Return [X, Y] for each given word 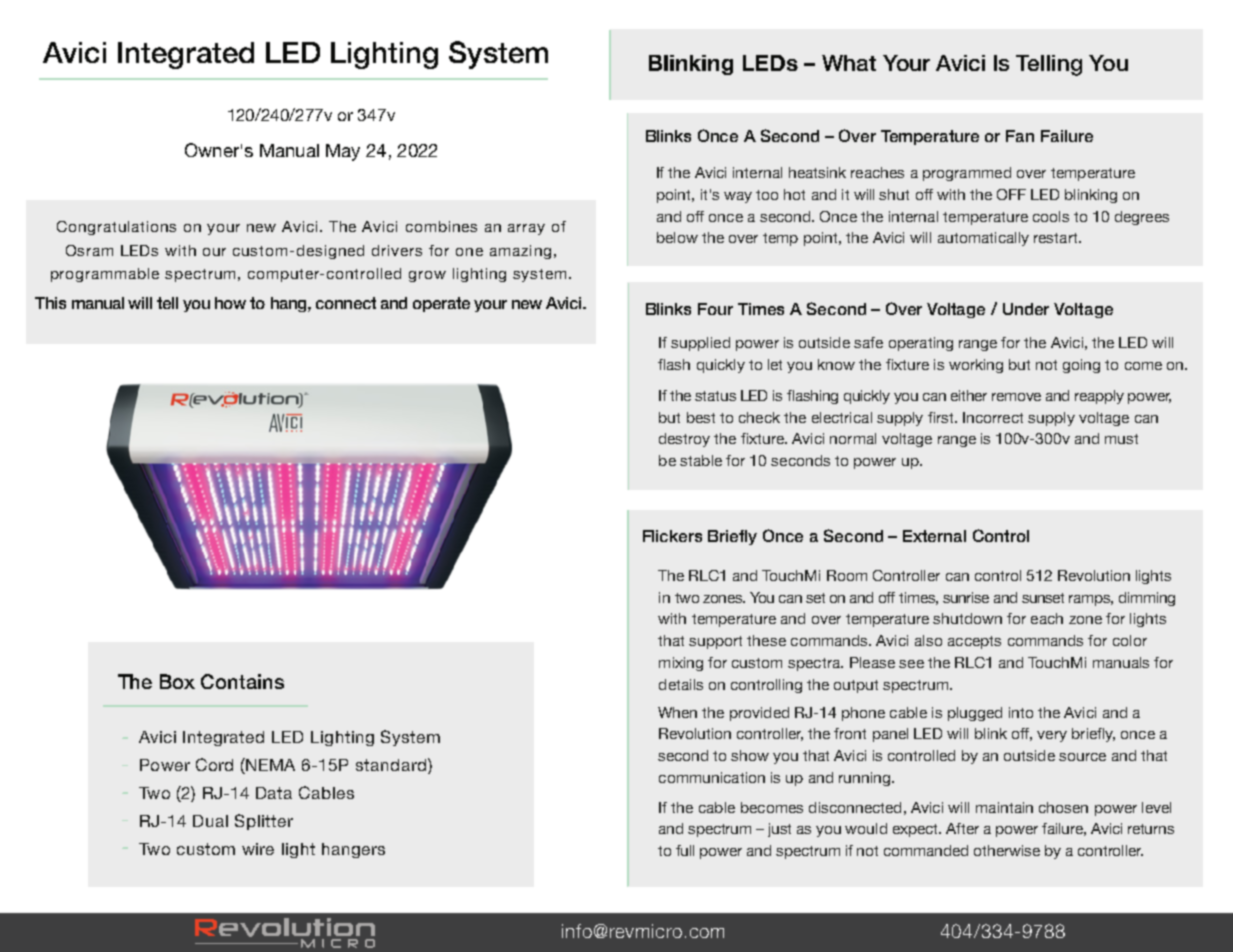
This [50, 303]
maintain [1004, 807]
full [685, 850]
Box [177, 681]
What [849, 63]
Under [1026, 309]
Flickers [672, 536]
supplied [700, 344]
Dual [210, 821]
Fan [1020, 136]
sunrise [966, 597]
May [343, 152]
